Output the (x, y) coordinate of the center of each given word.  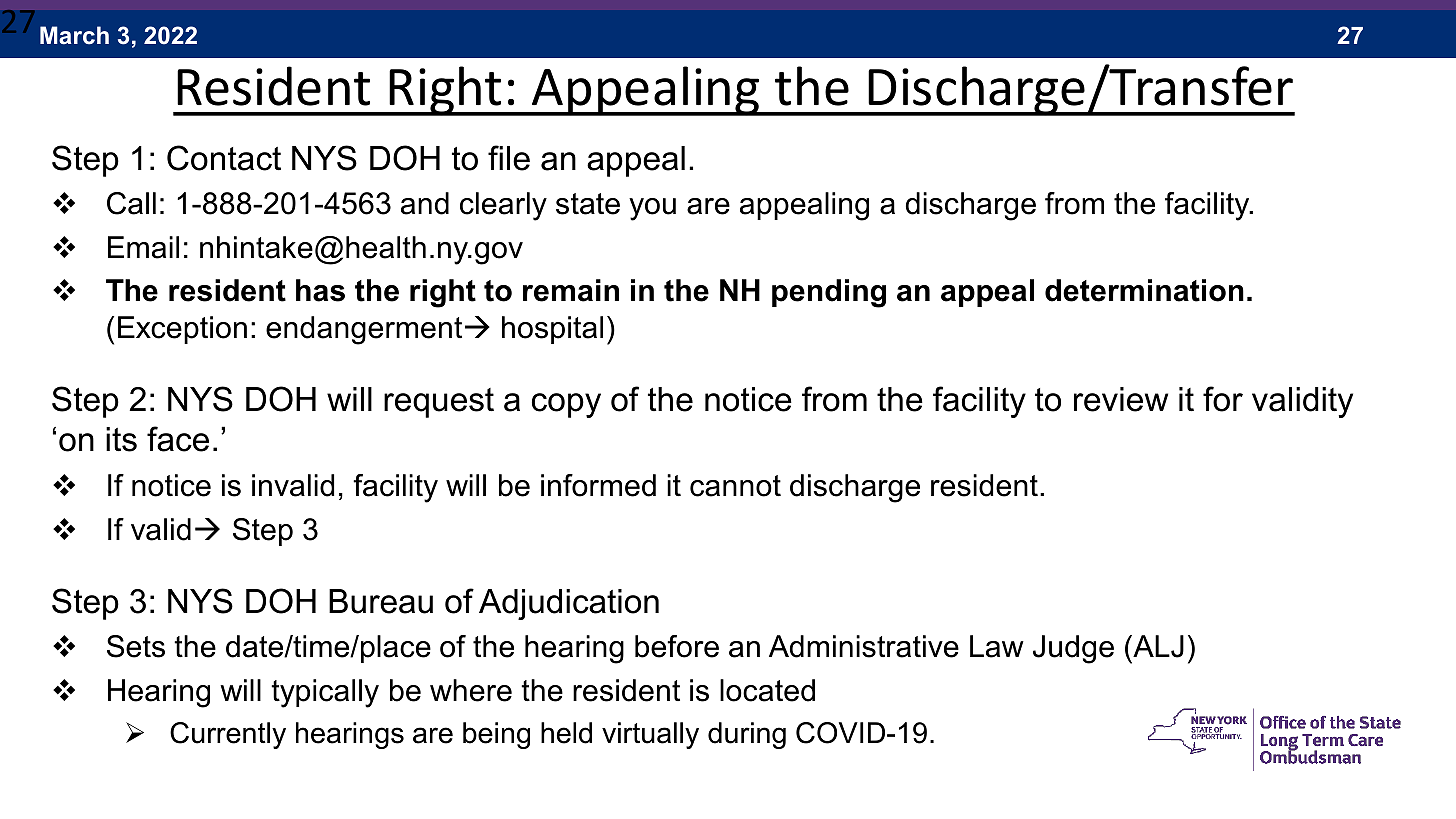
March (74, 35)
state (588, 204)
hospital (552, 330)
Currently (228, 735)
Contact (224, 158)
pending (829, 293)
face (178, 439)
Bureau (381, 601)
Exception (182, 330)
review (1121, 399)
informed (598, 485)
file (509, 158)
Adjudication (569, 604)
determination (1144, 290)
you (652, 209)
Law (997, 646)
